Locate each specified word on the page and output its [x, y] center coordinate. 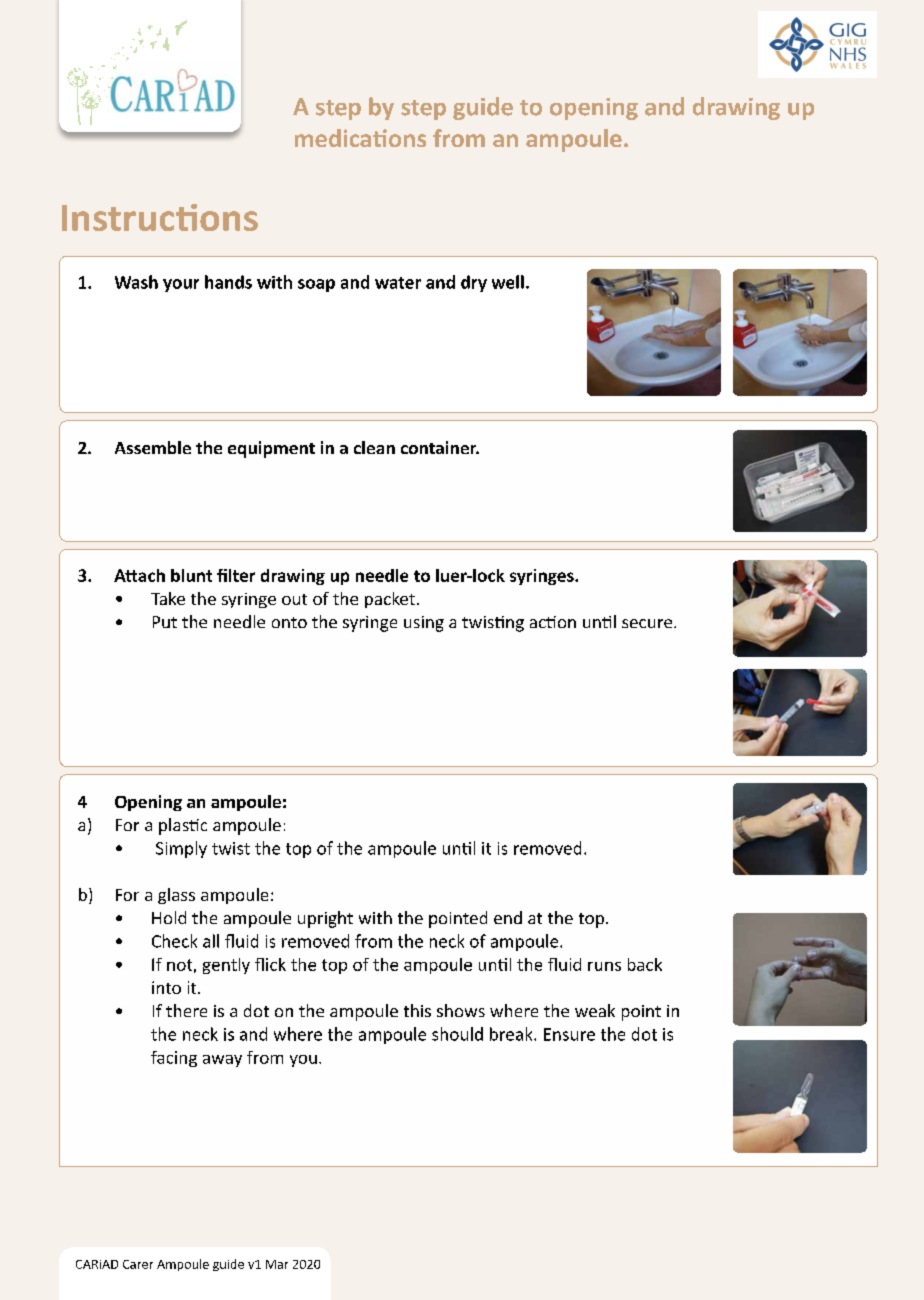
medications [360, 138]
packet [390, 600]
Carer [138, 1264]
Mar [277, 1264]
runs [604, 966]
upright [325, 919]
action [553, 622]
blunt [191, 575]
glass [176, 896]
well [508, 282]
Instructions [160, 217]
